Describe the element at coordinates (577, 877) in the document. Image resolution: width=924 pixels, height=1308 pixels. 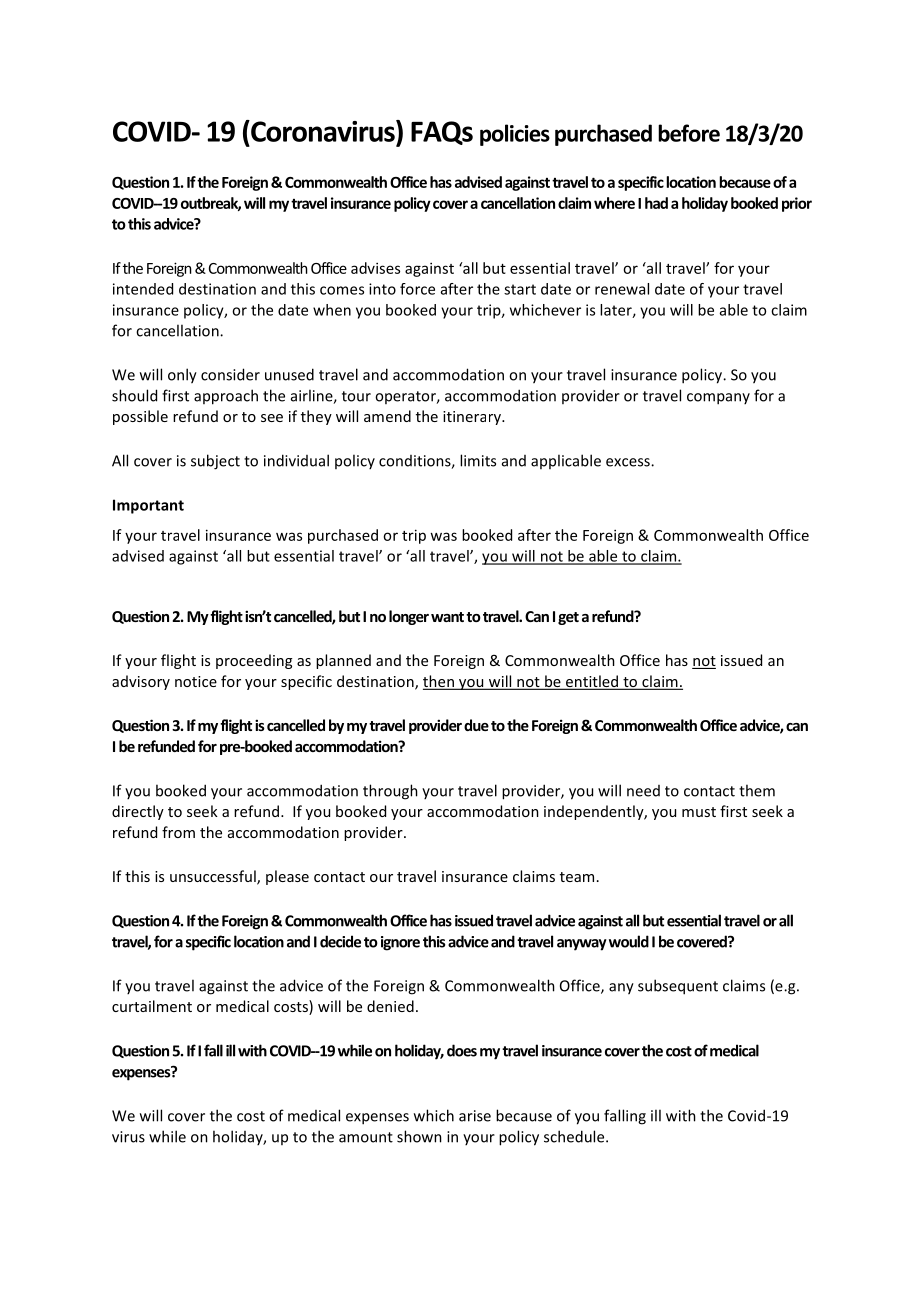
I see `team` at that location.
